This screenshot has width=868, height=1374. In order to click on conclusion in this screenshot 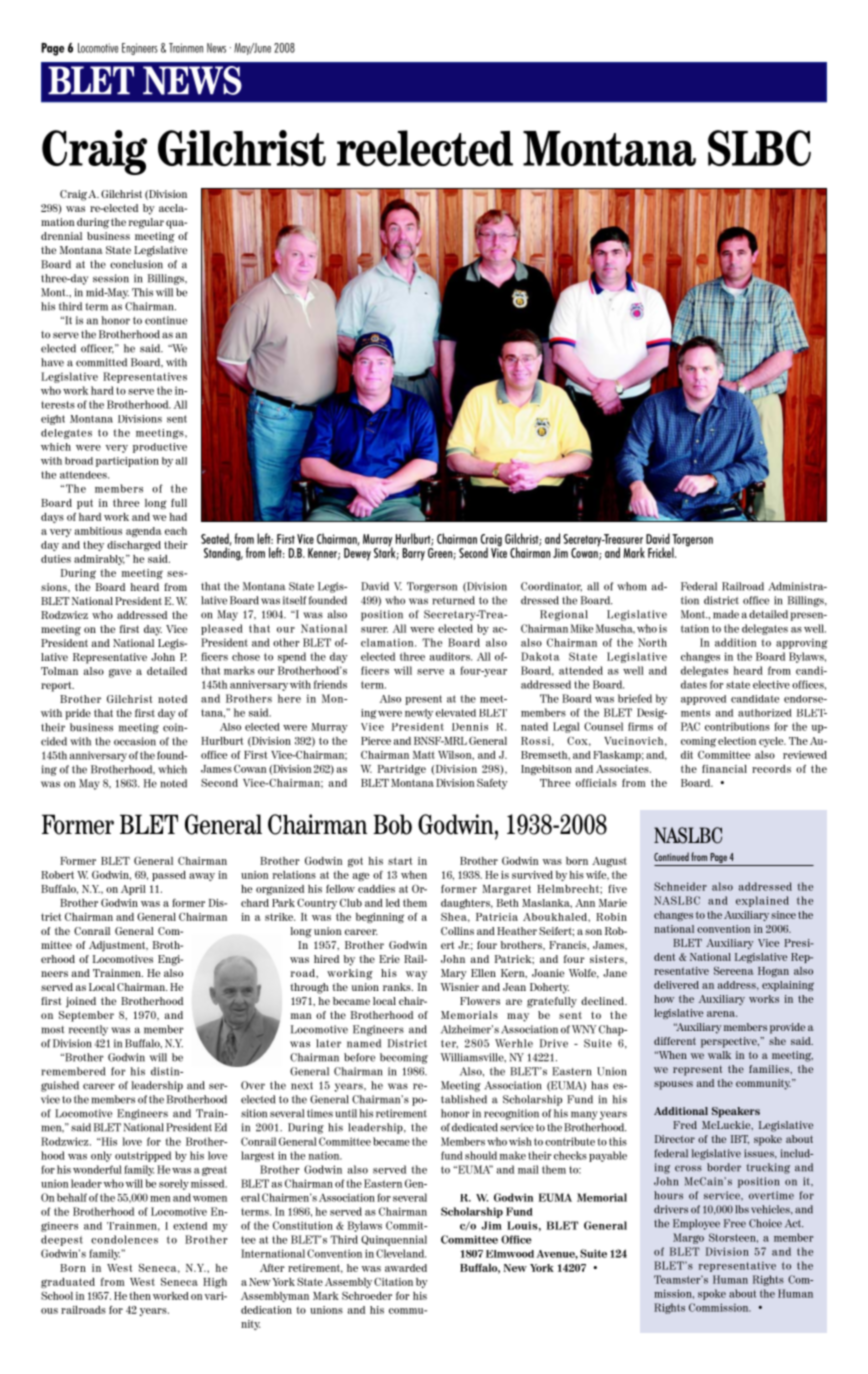, I will do `click(136, 264)`.
